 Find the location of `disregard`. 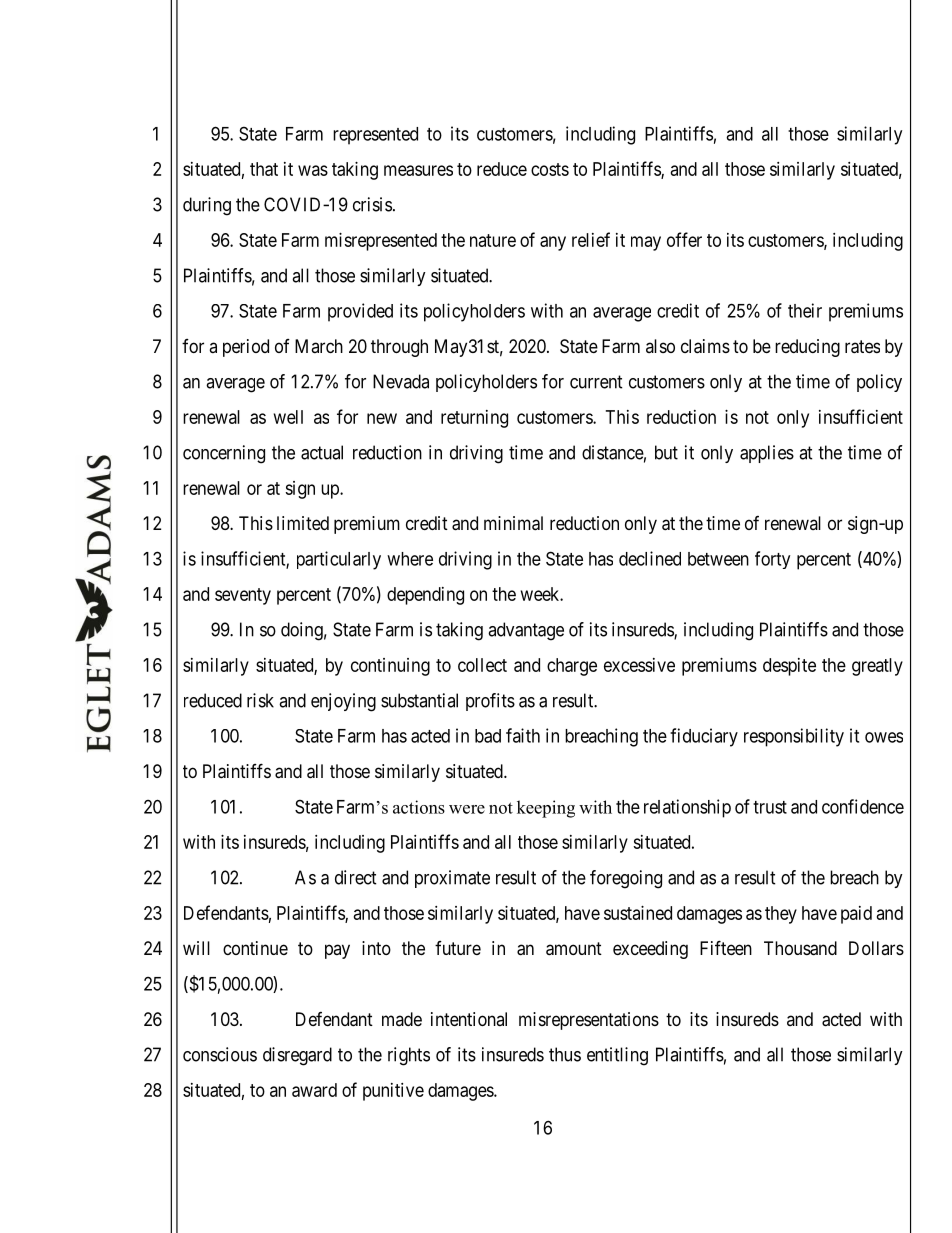

disregard is located at coordinates (297, 1056).
